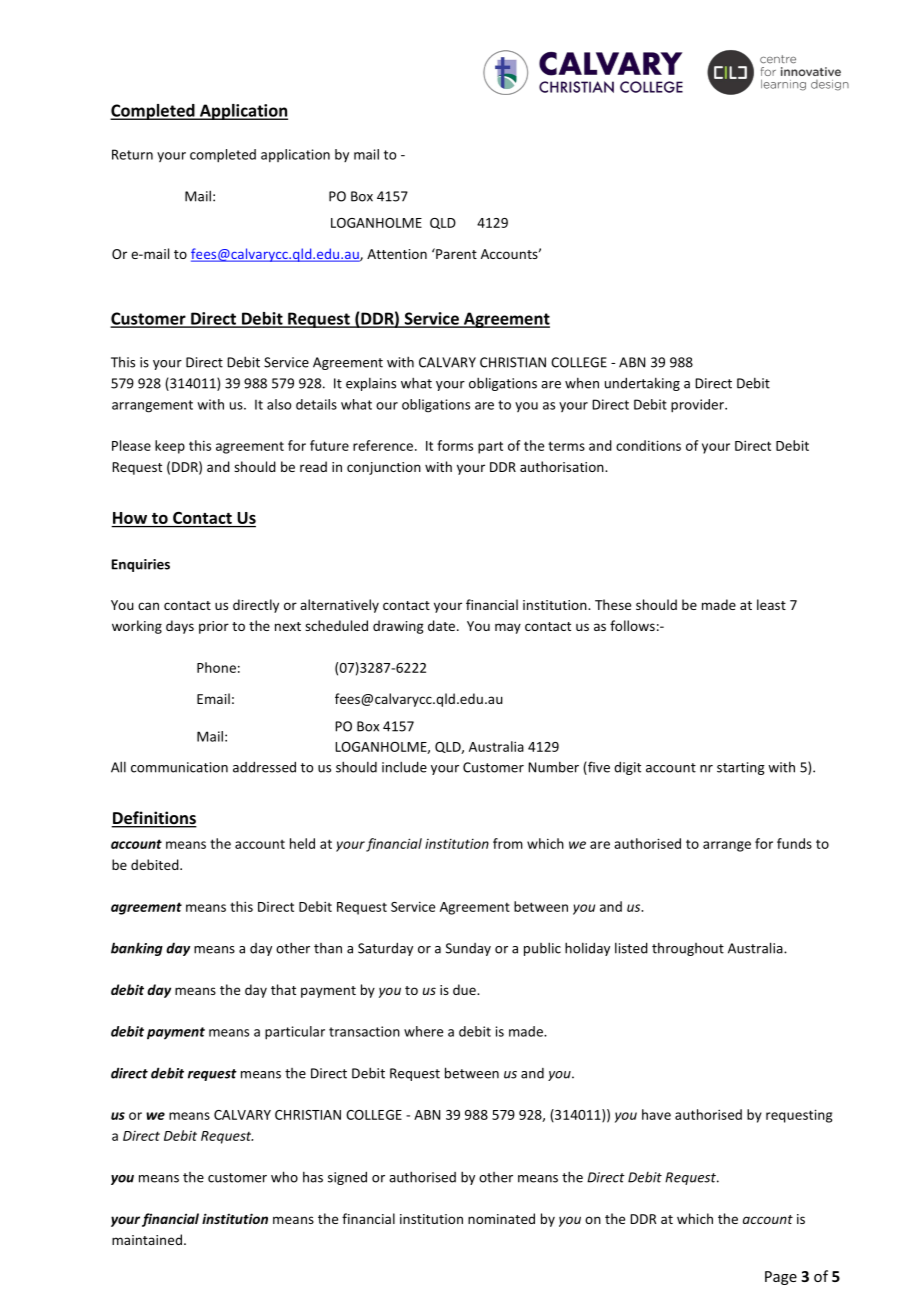 Image resolution: width=924 pixels, height=1308 pixels. Describe the element at coordinates (132, 154) in the screenshot. I see `Return` at that location.
